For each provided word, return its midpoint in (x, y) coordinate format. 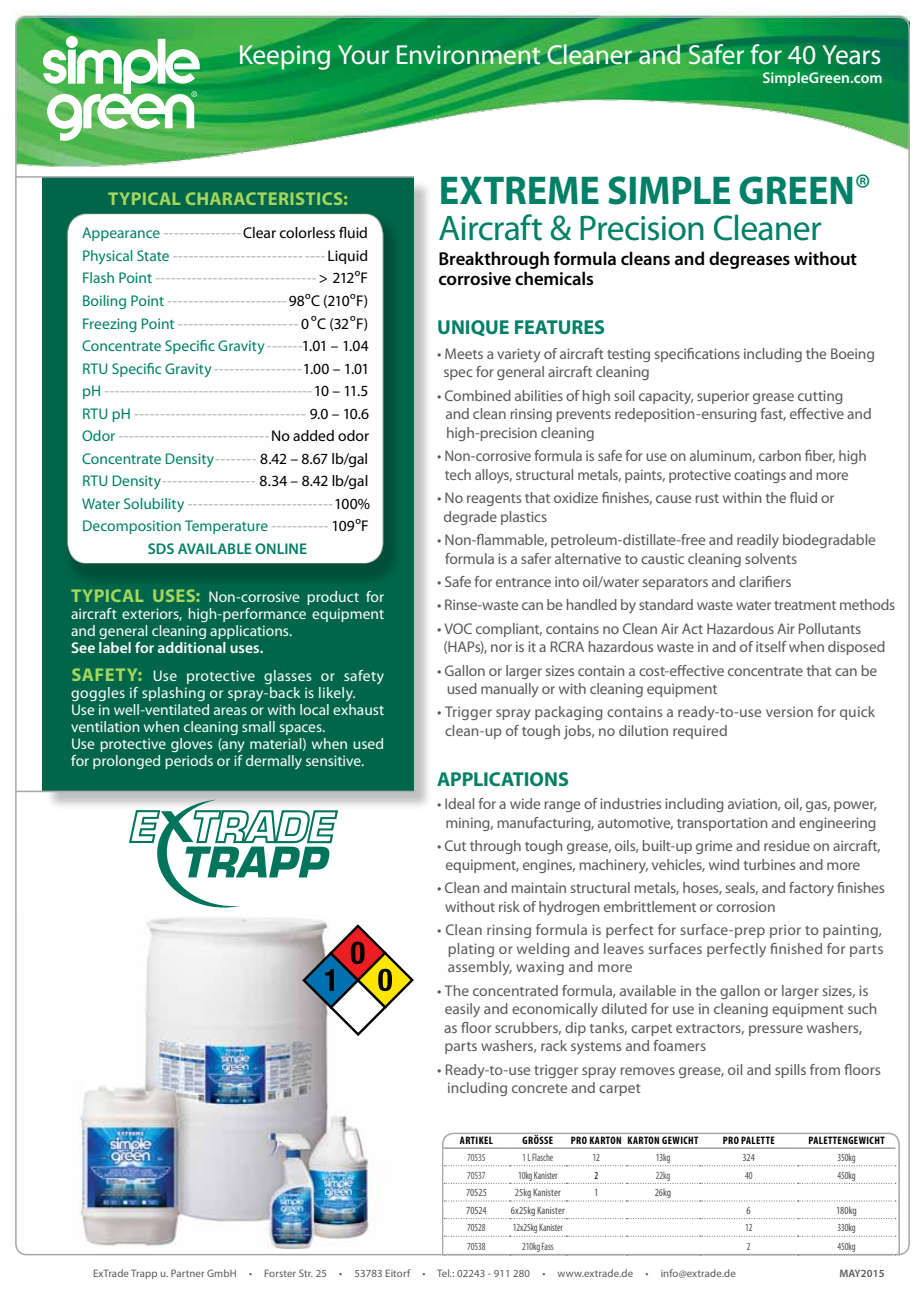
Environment (469, 55)
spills (790, 1071)
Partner (187, 1273)
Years (851, 55)
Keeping (284, 57)
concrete (539, 1088)
